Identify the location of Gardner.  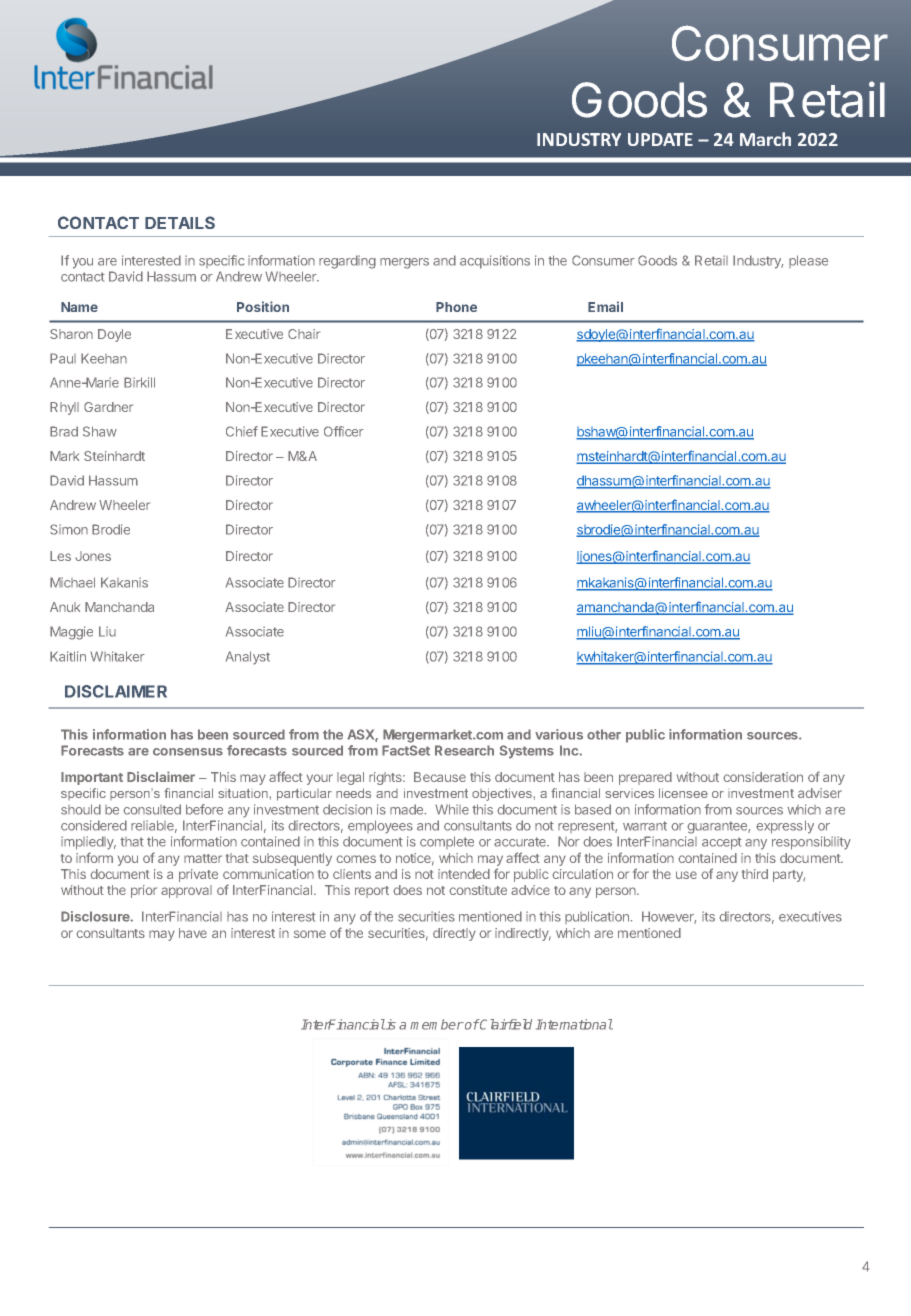
(108, 407).
